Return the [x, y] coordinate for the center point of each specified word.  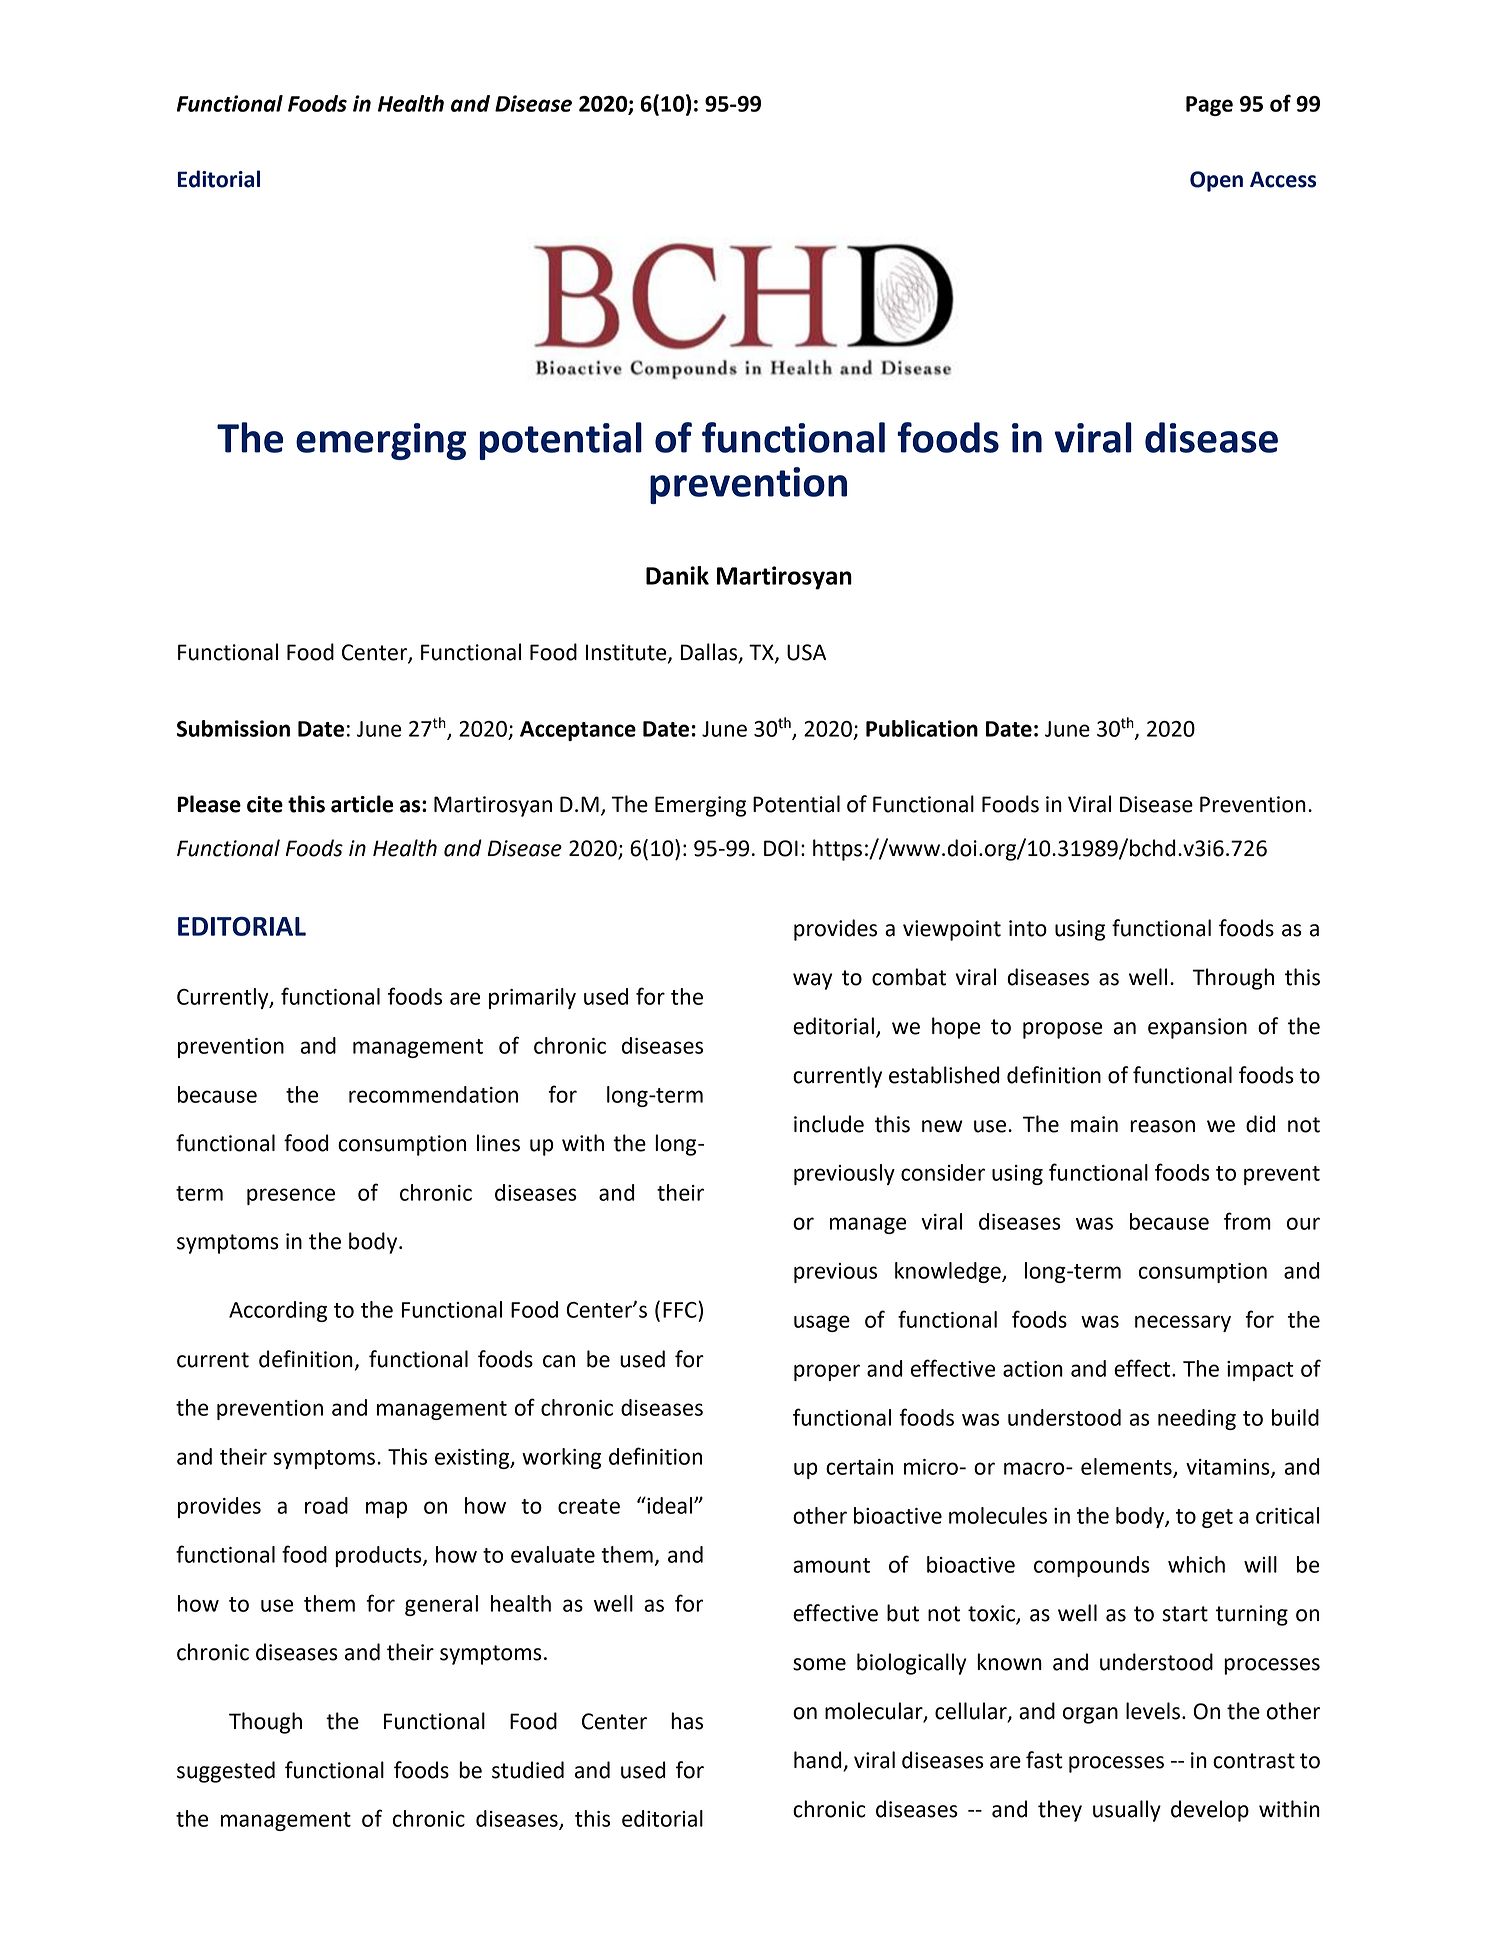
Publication [922, 728]
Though [265, 1723]
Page [1209, 106]
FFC [681, 1309]
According [278, 1311]
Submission [233, 728]
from [1247, 1221]
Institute [627, 653]
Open [1216, 181]
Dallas [710, 653]
